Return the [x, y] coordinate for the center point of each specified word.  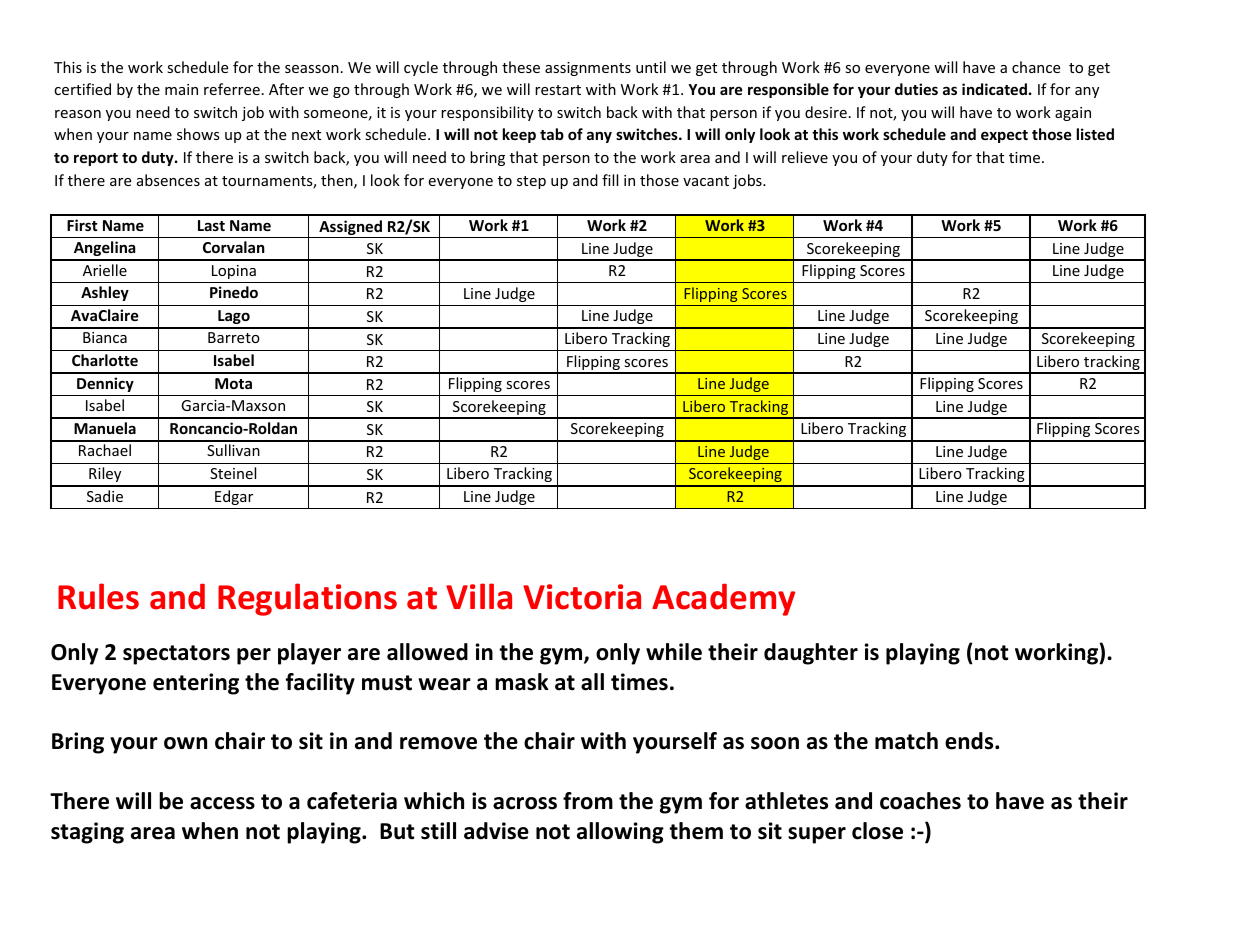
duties [916, 89]
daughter [811, 654]
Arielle [105, 270]
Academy [723, 599]
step [531, 182]
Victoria [582, 597]
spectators [176, 655]
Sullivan [233, 450]
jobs [748, 181]
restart [558, 90]
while [674, 652]
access [222, 803]
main [181, 89]
